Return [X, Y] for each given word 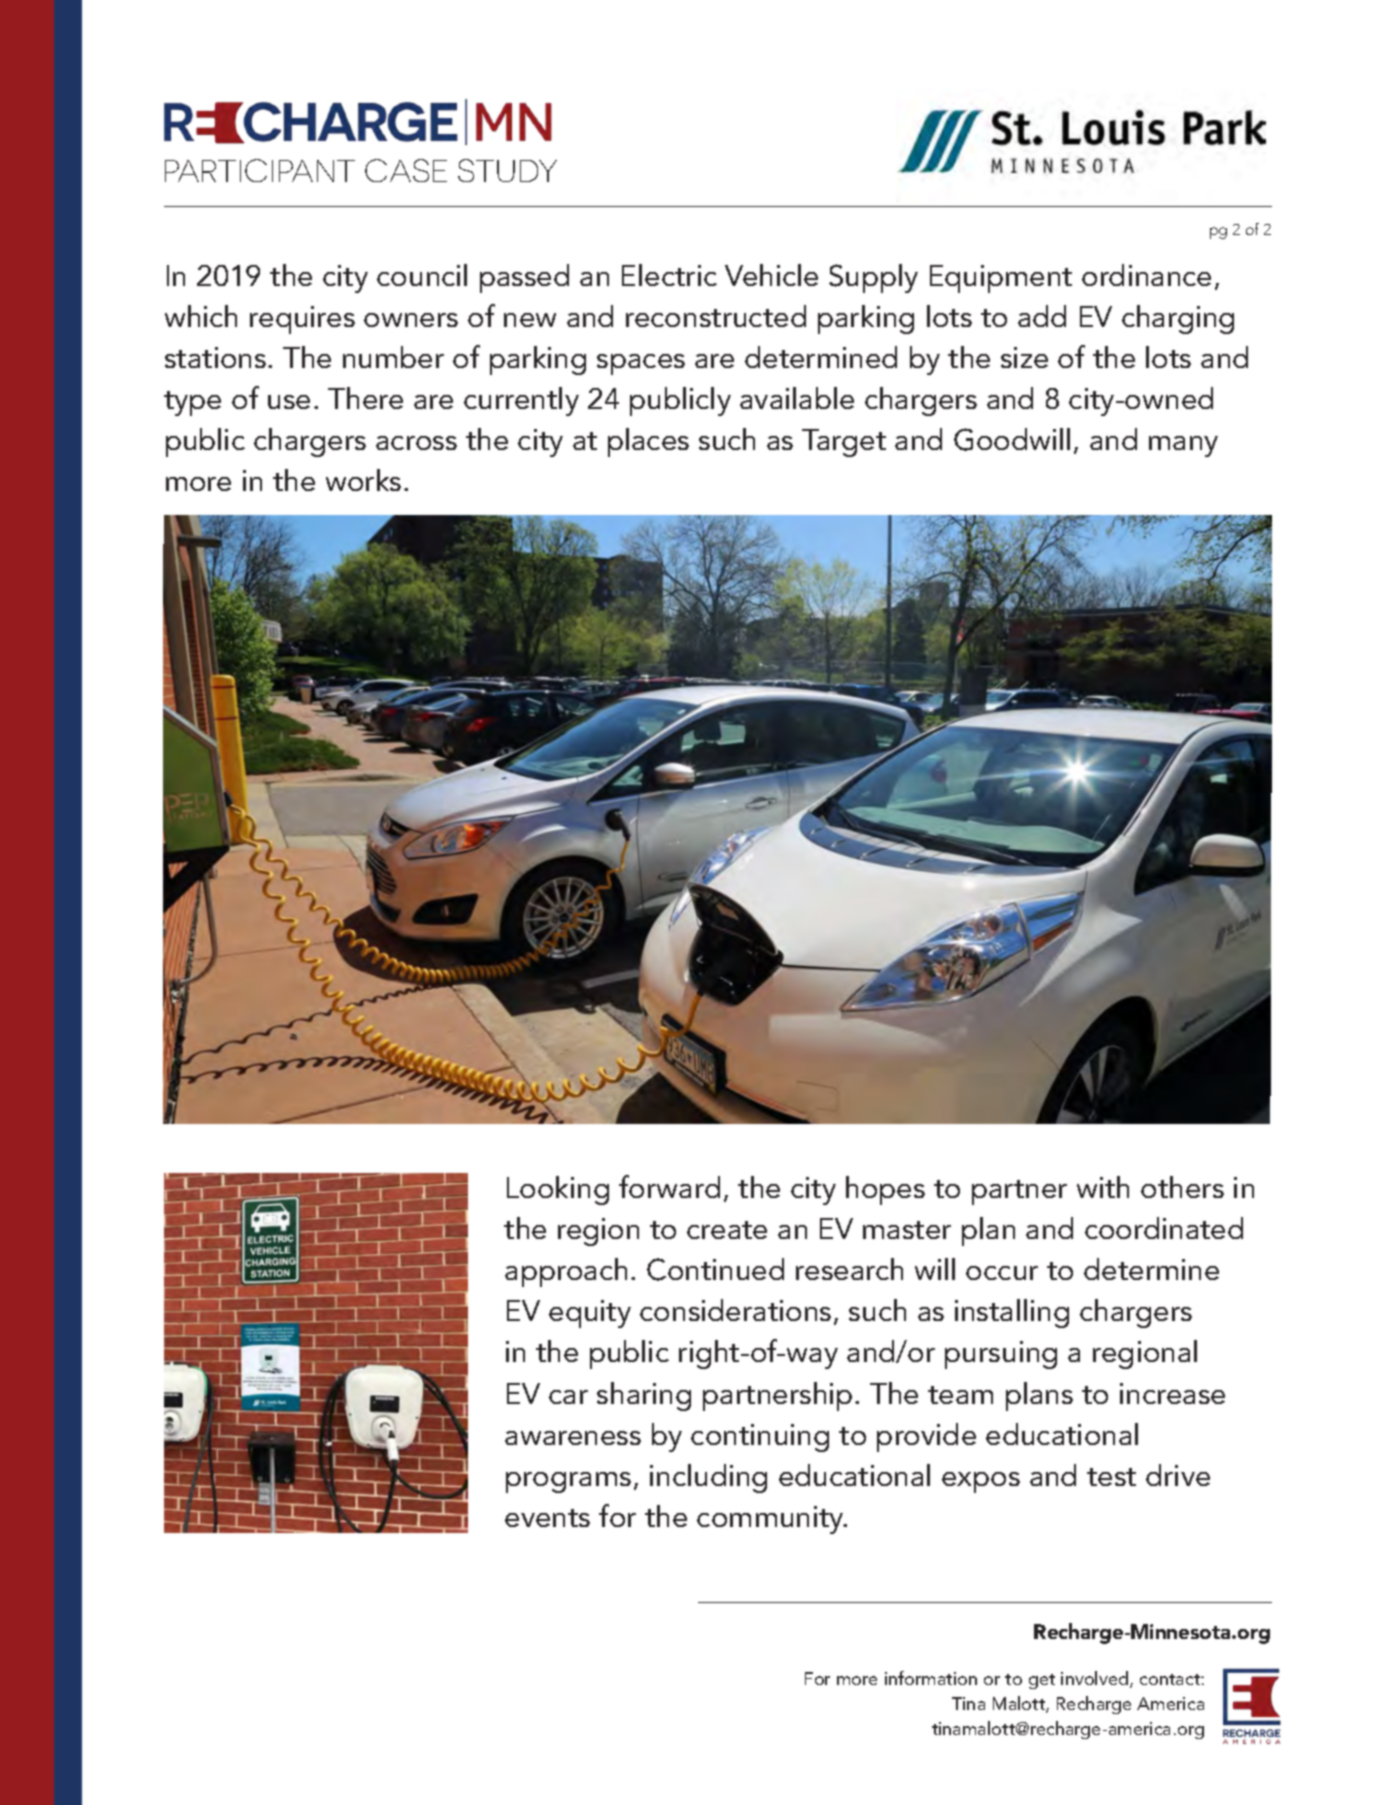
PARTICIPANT [260, 170]
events [547, 1518]
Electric [669, 275]
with [1103, 1187]
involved [1096, 1679]
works [363, 480]
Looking [558, 1190]
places [648, 442]
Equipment [1001, 279]
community [771, 1520]
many [1183, 446]
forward [669, 1186]
